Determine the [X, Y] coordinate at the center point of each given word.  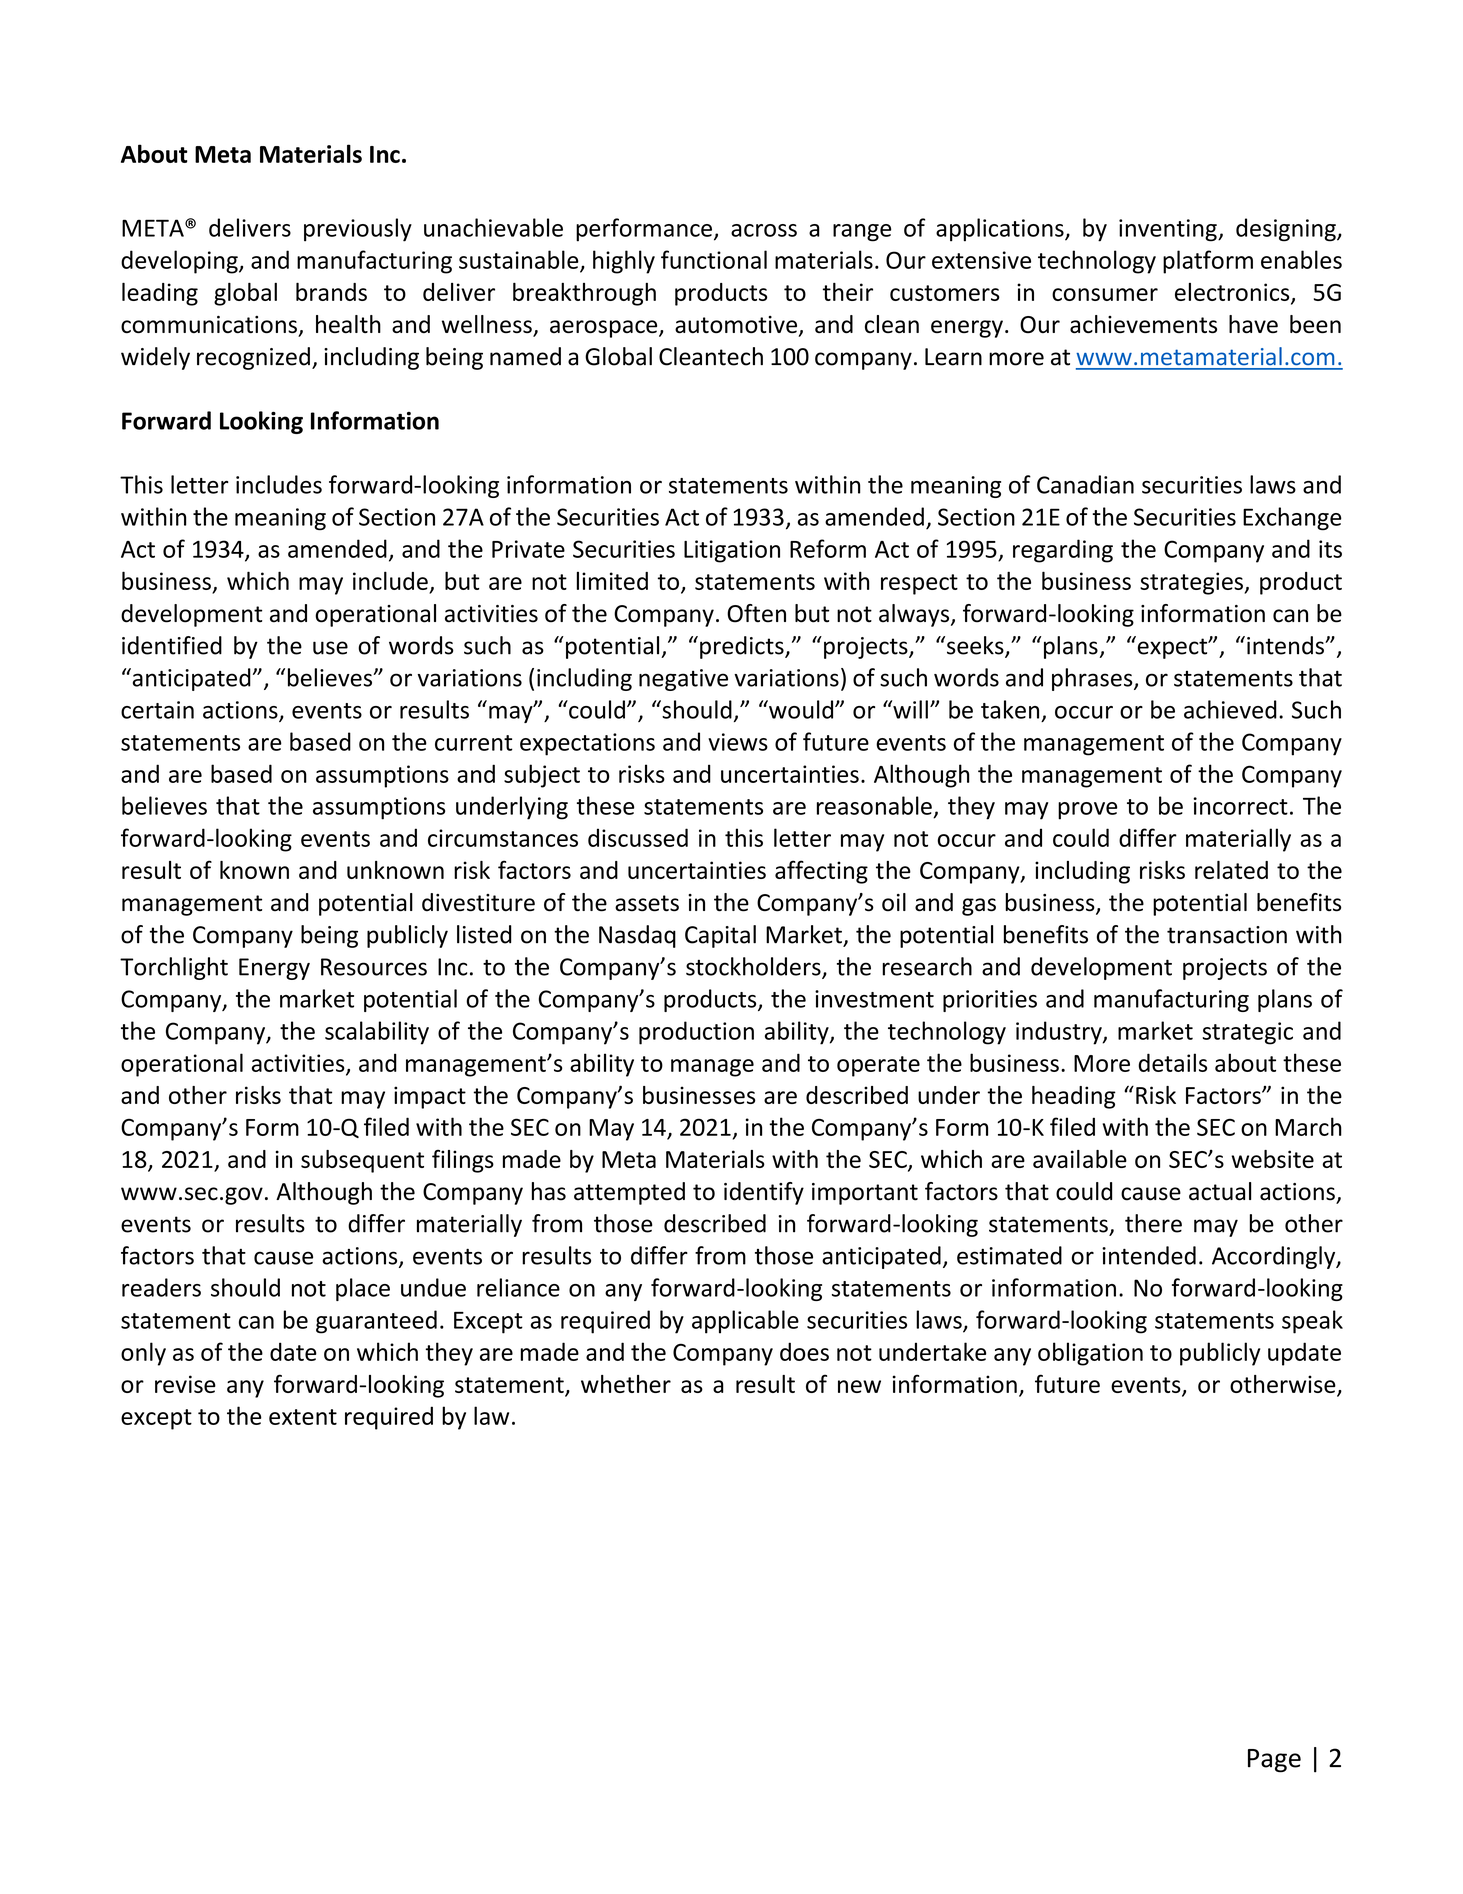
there [1153, 1223]
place [363, 1289]
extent [303, 1417]
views [738, 742]
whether [626, 1384]
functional [714, 259]
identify [764, 1193]
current [473, 743]
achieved [1230, 709]
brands [331, 291]
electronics [1233, 293]
